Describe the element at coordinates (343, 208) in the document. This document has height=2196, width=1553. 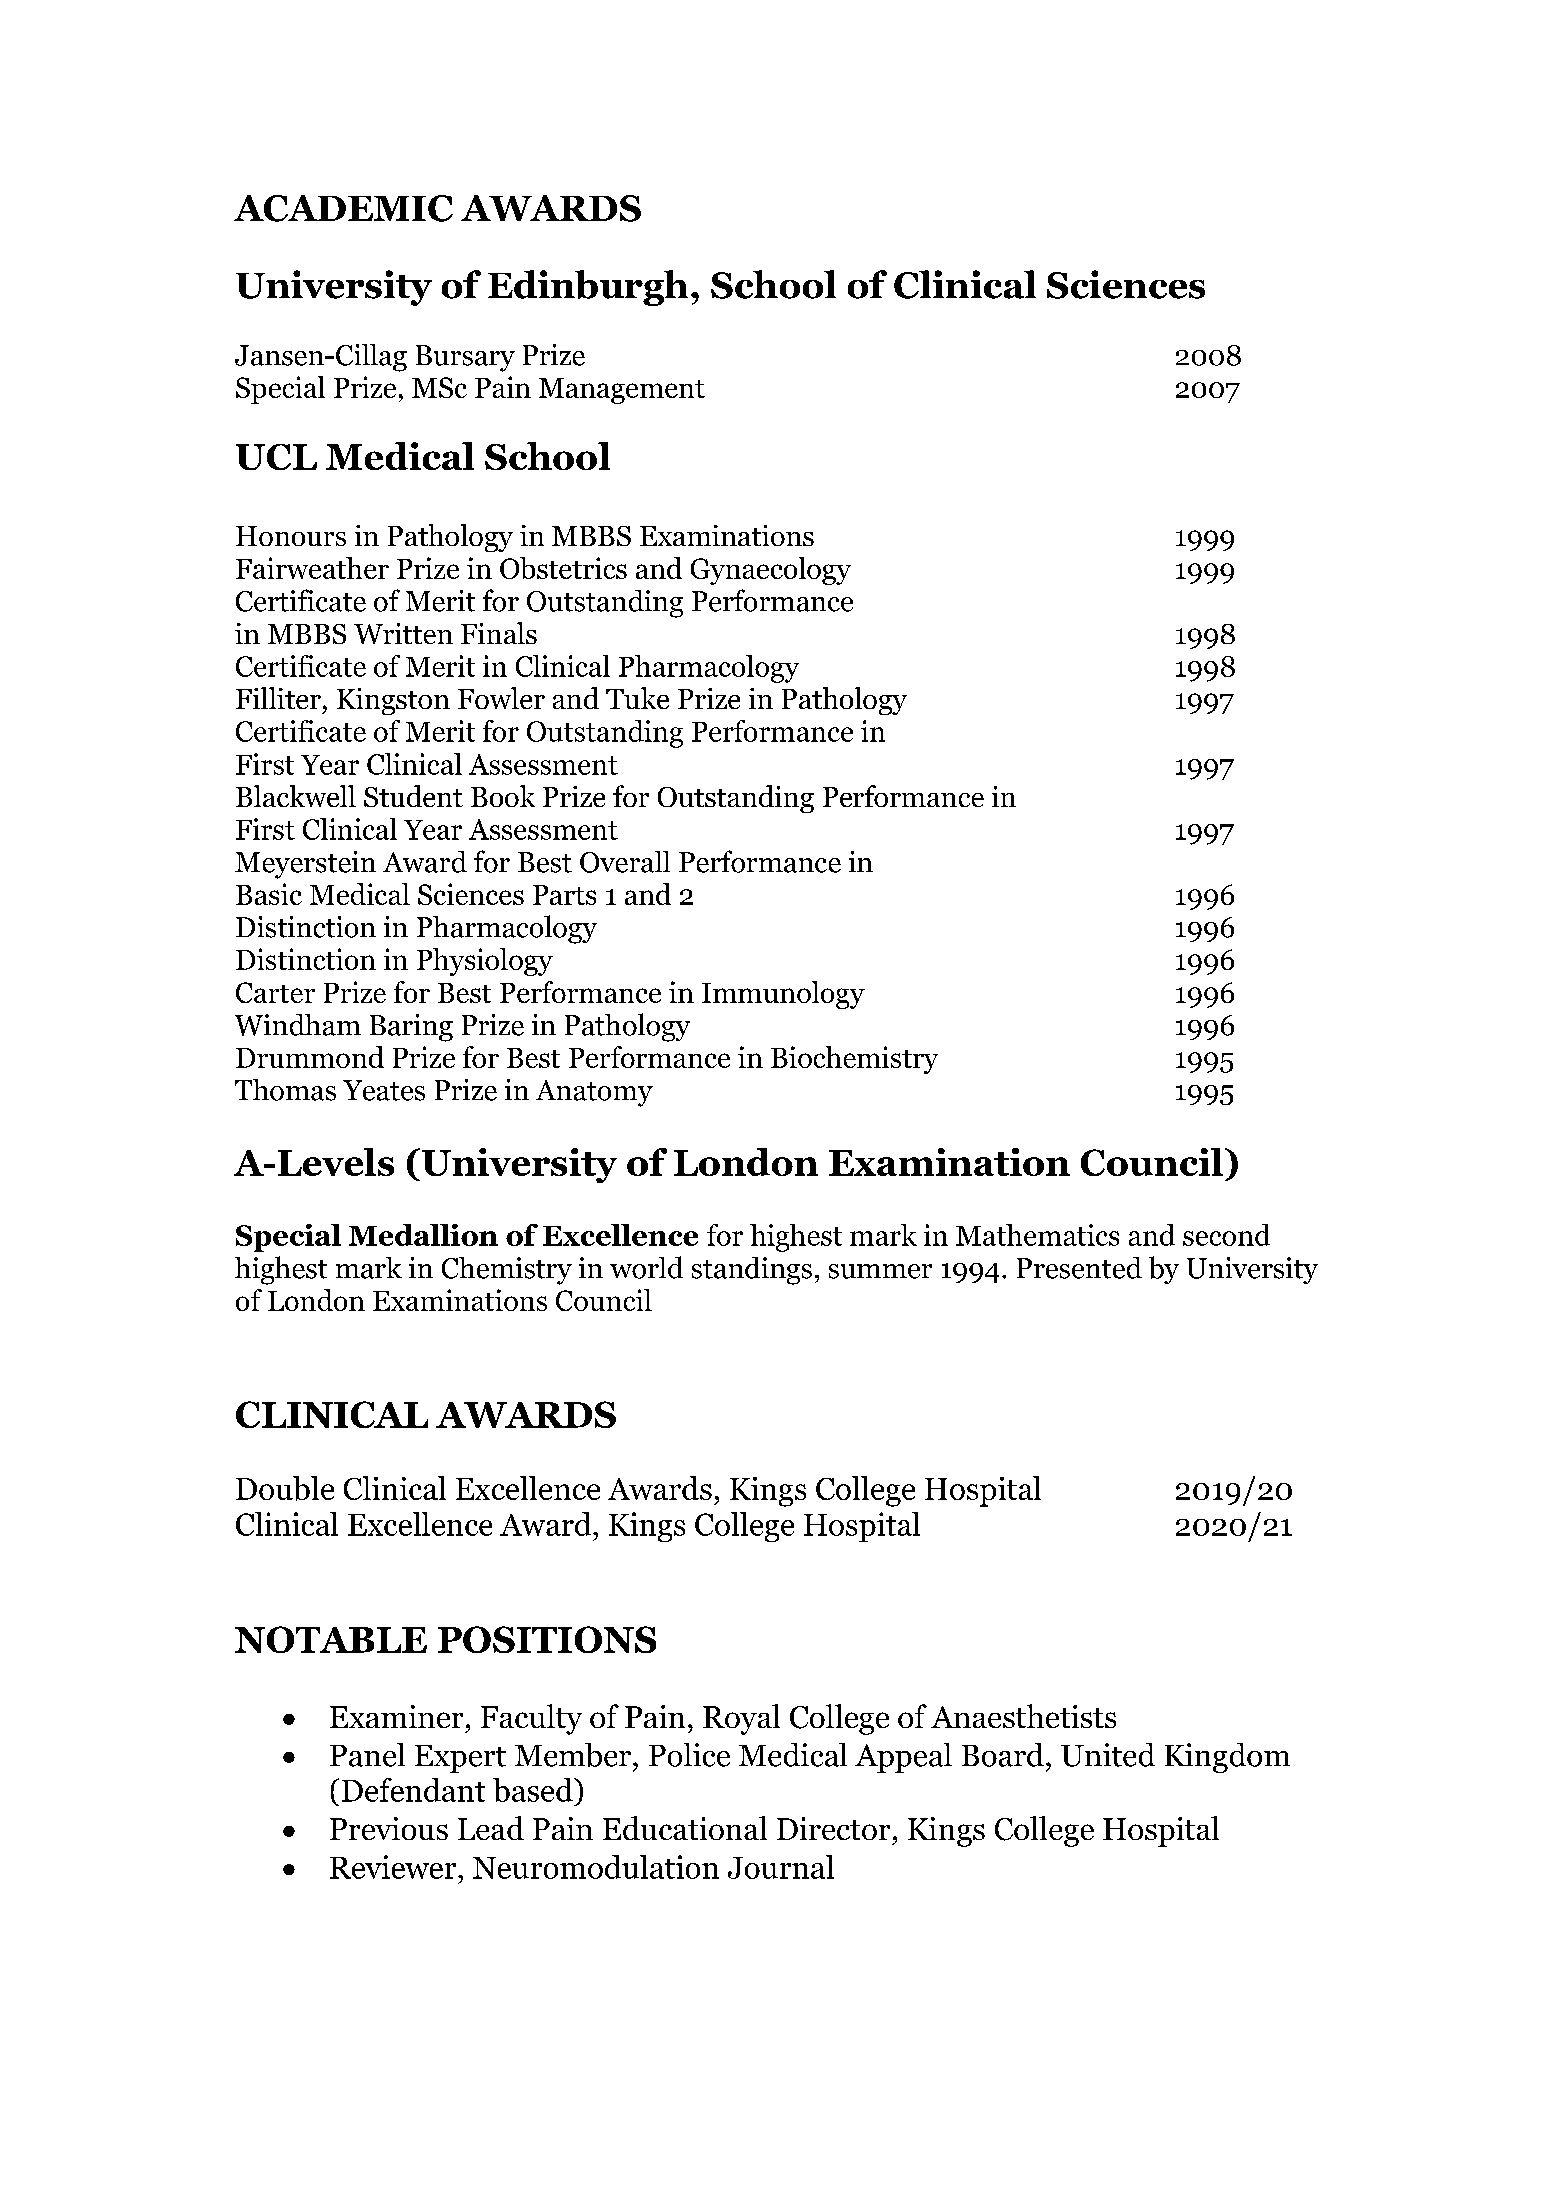
I see `ACADEMIC` at that location.
